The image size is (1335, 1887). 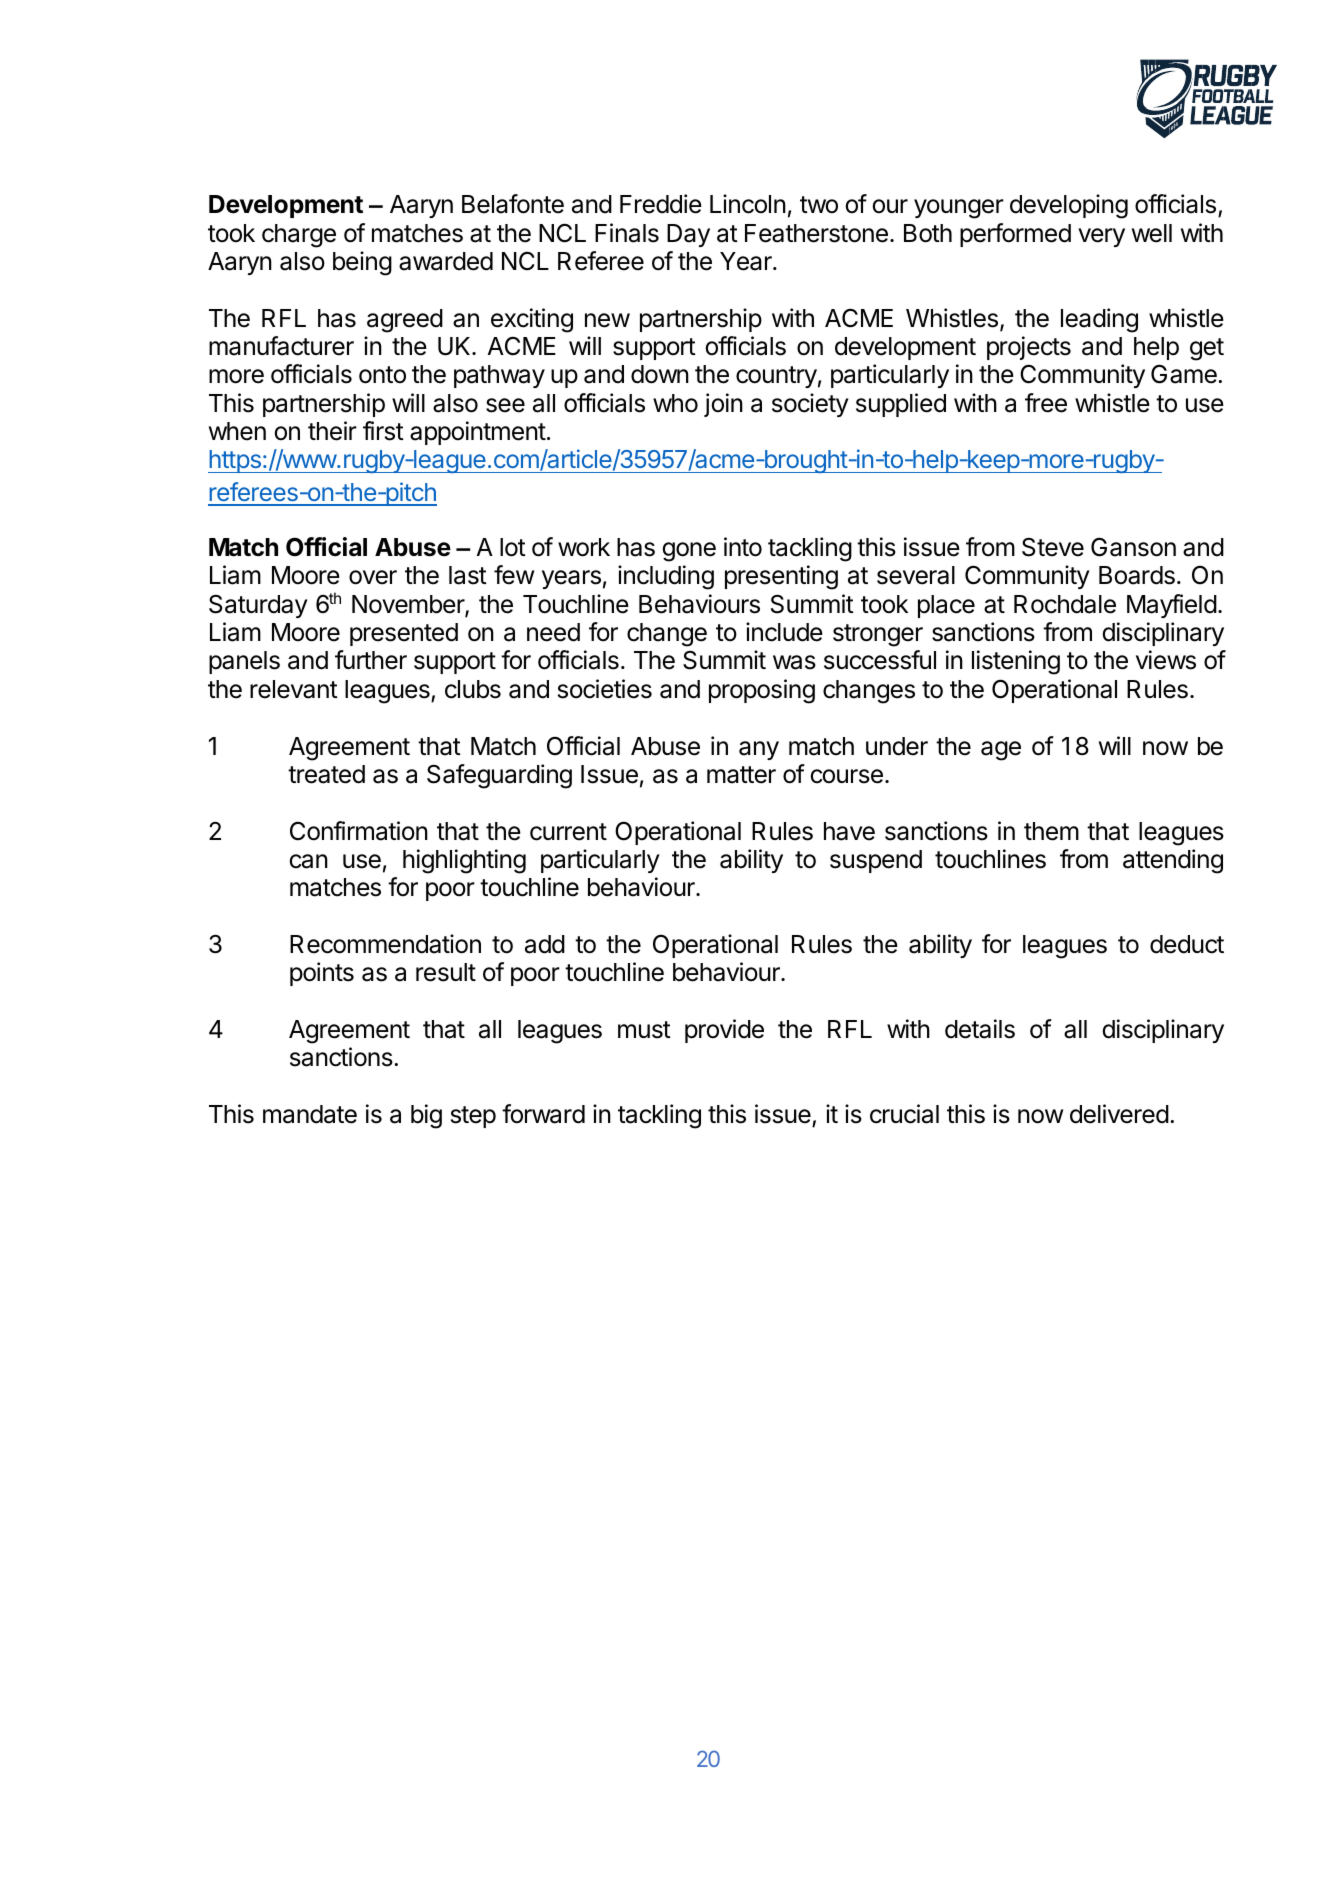 I want to click on further, so click(x=371, y=660).
